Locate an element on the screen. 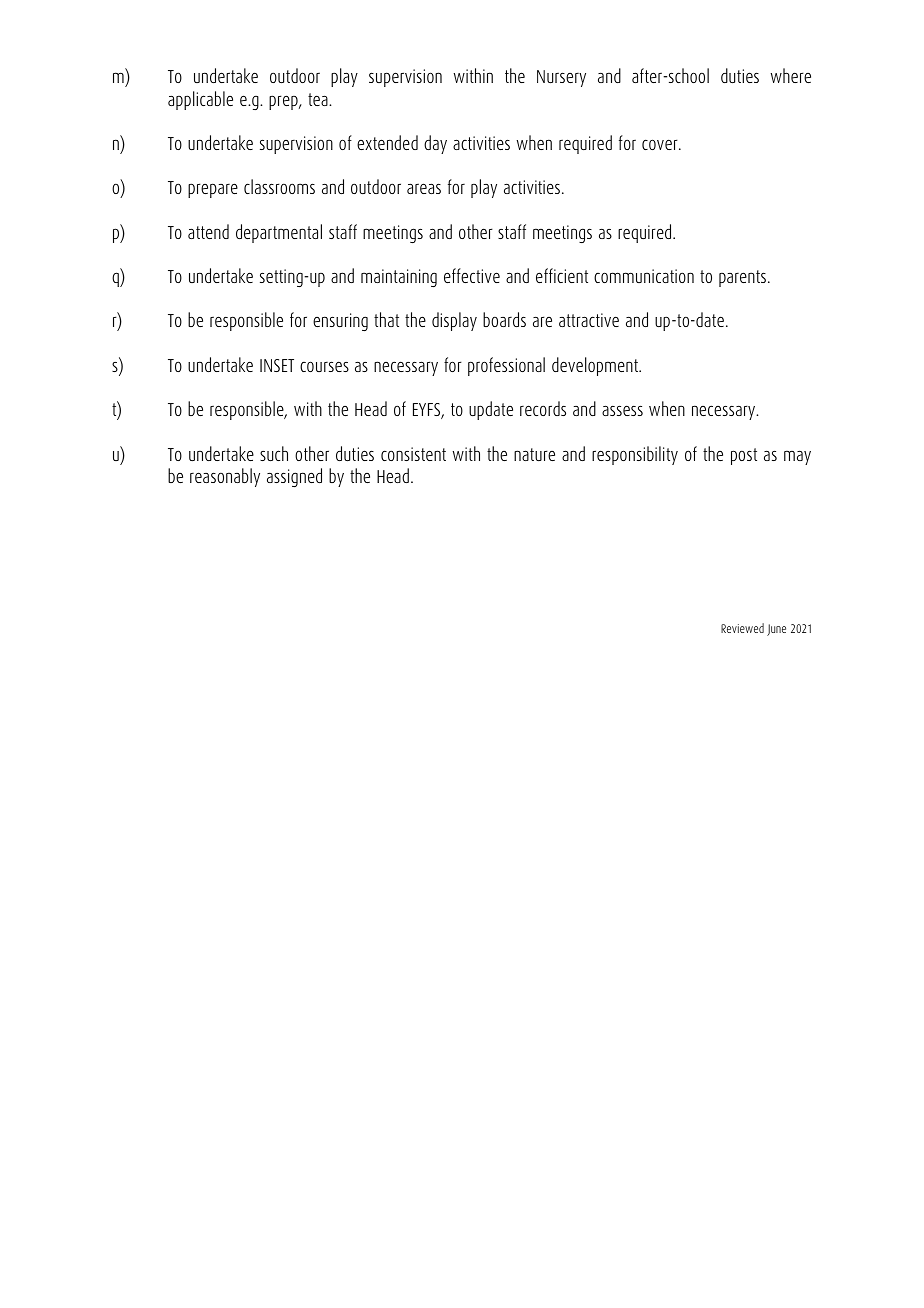 This screenshot has height=1308, width=924. post is located at coordinates (744, 456).
